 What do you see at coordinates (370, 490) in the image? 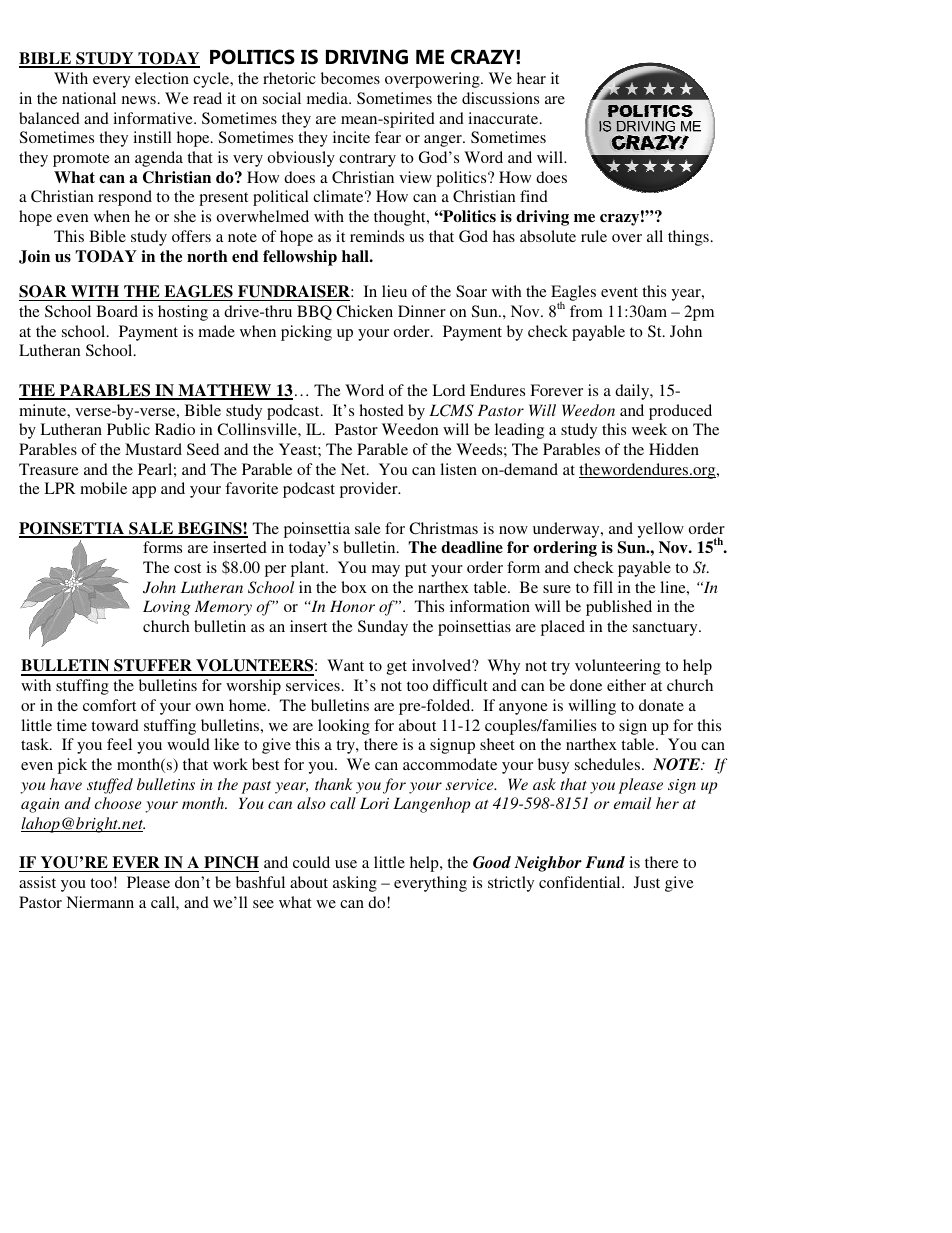
I see `provider` at bounding box center [370, 490].
